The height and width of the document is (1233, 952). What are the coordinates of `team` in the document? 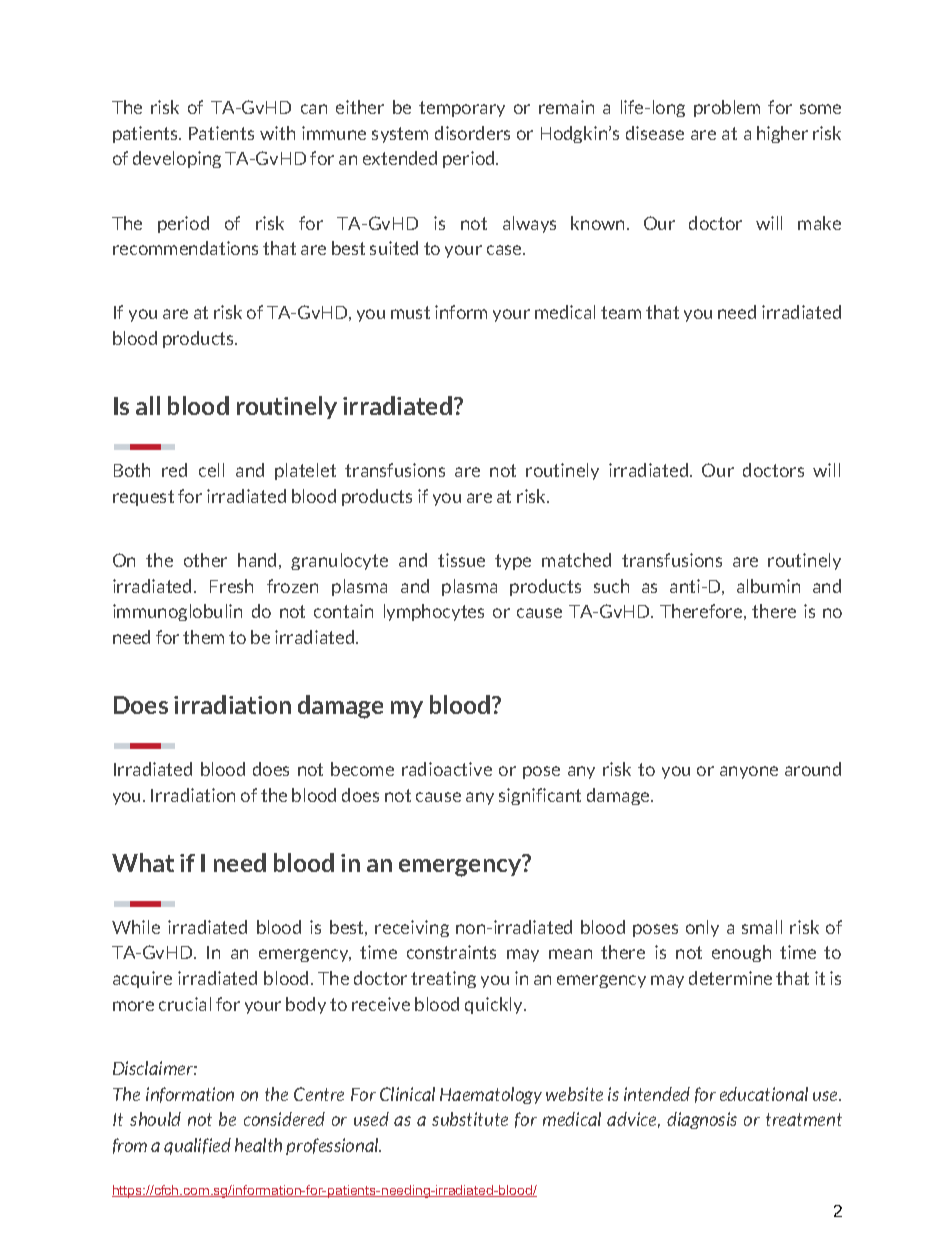 It's located at (621, 312).
